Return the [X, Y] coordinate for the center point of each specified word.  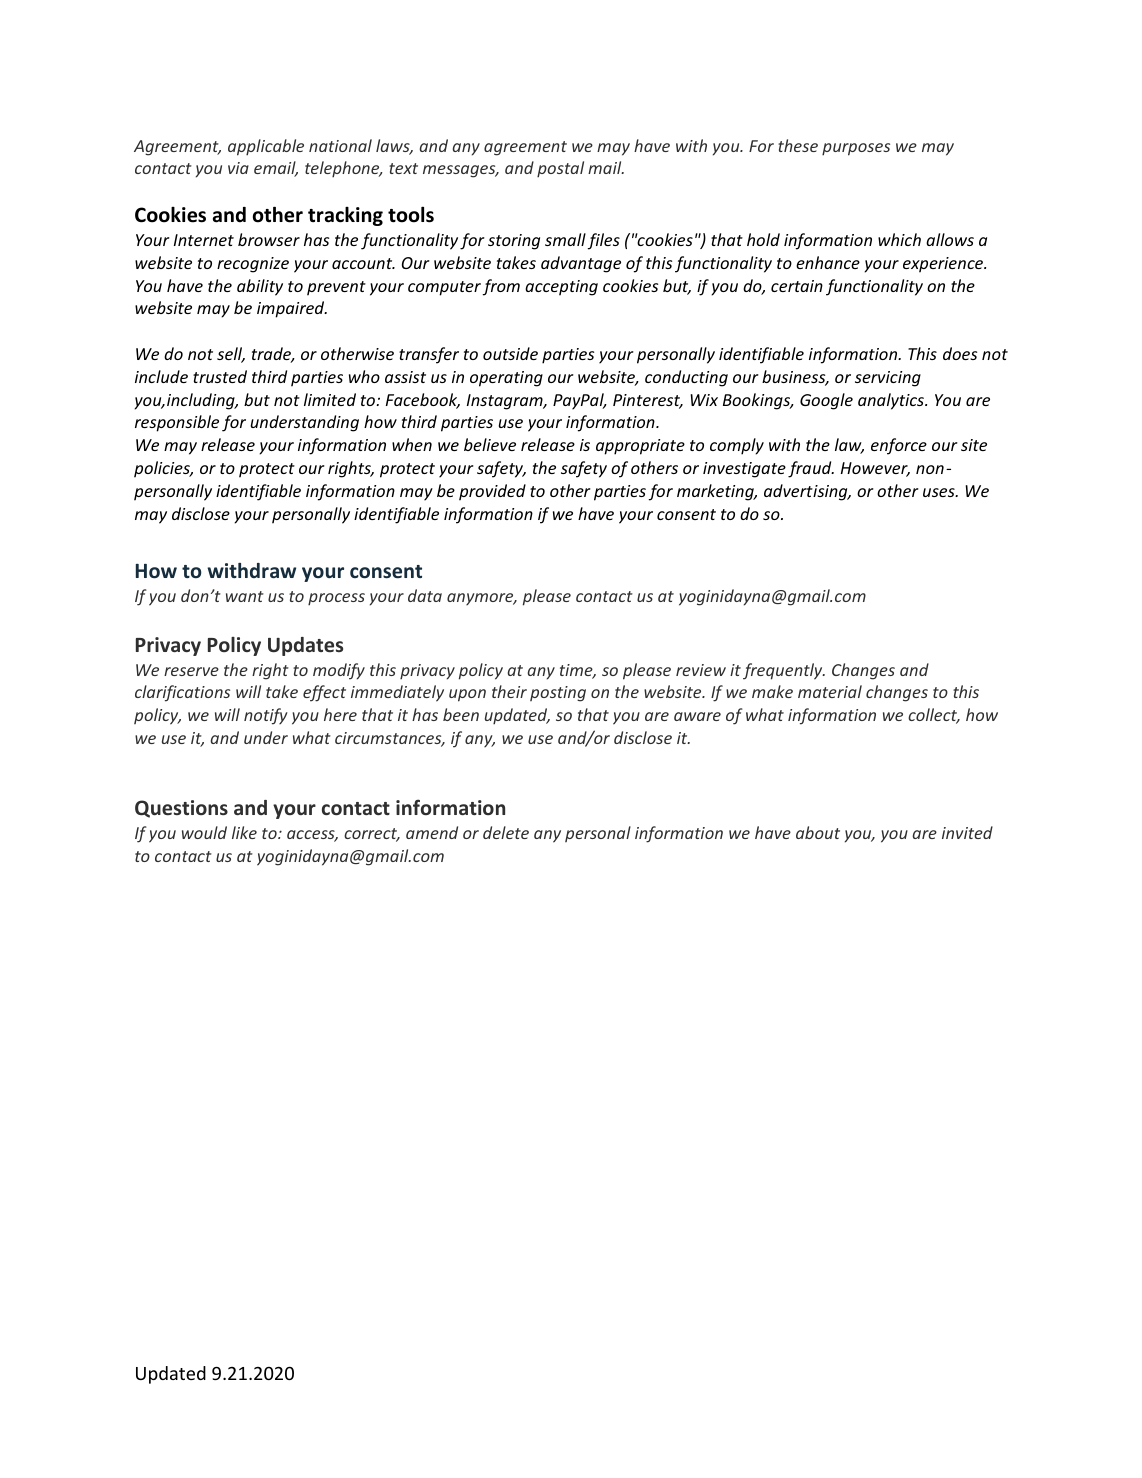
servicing [888, 379]
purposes [856, 149]
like [244, 832]
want [245, 596]
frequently [784, 671]
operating [506, 379]
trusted [220, 376]
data [425, 595]
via [238, 168]
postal [560, 169]
